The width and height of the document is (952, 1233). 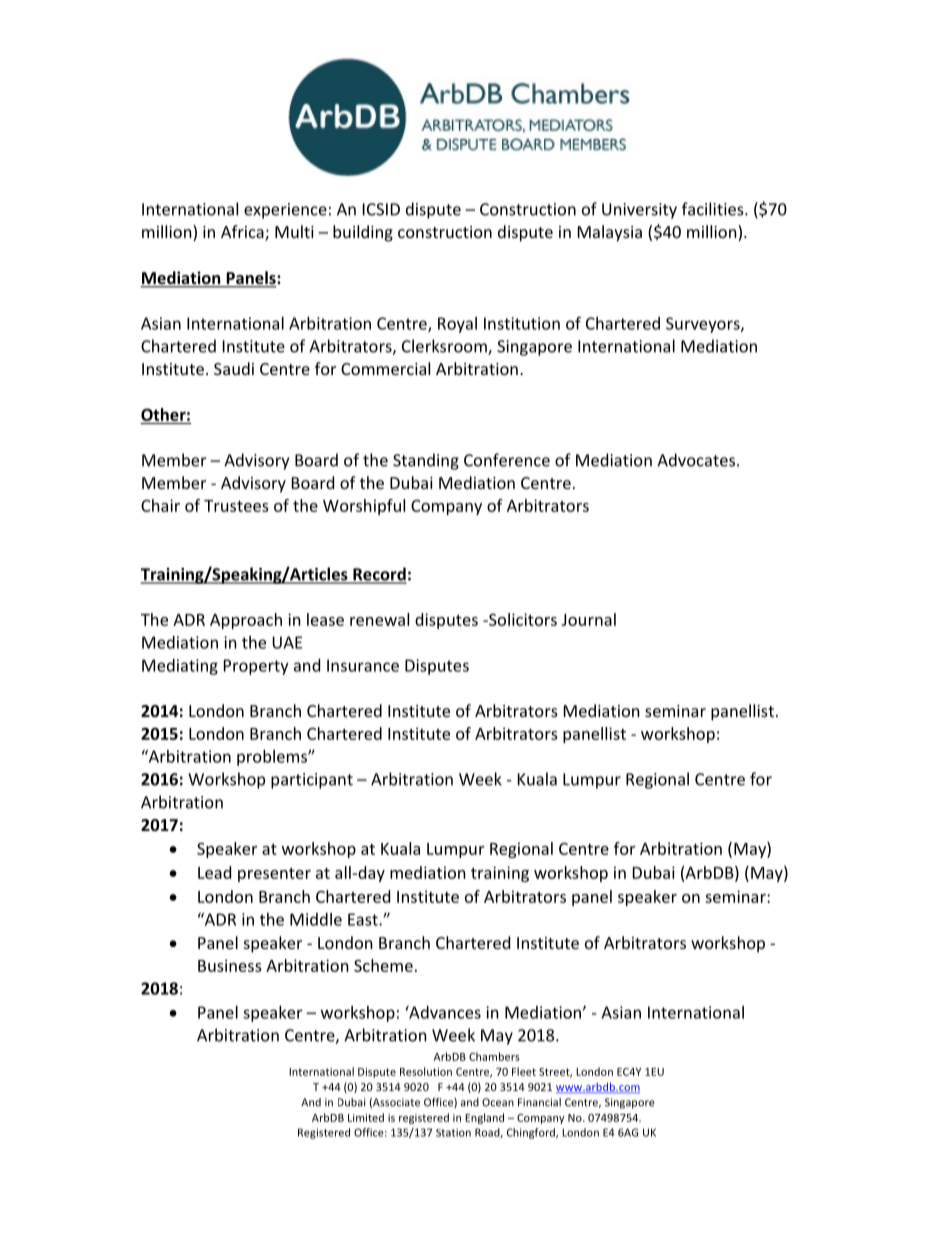 I want to click on Limited, so click(x=366, y=1117).
